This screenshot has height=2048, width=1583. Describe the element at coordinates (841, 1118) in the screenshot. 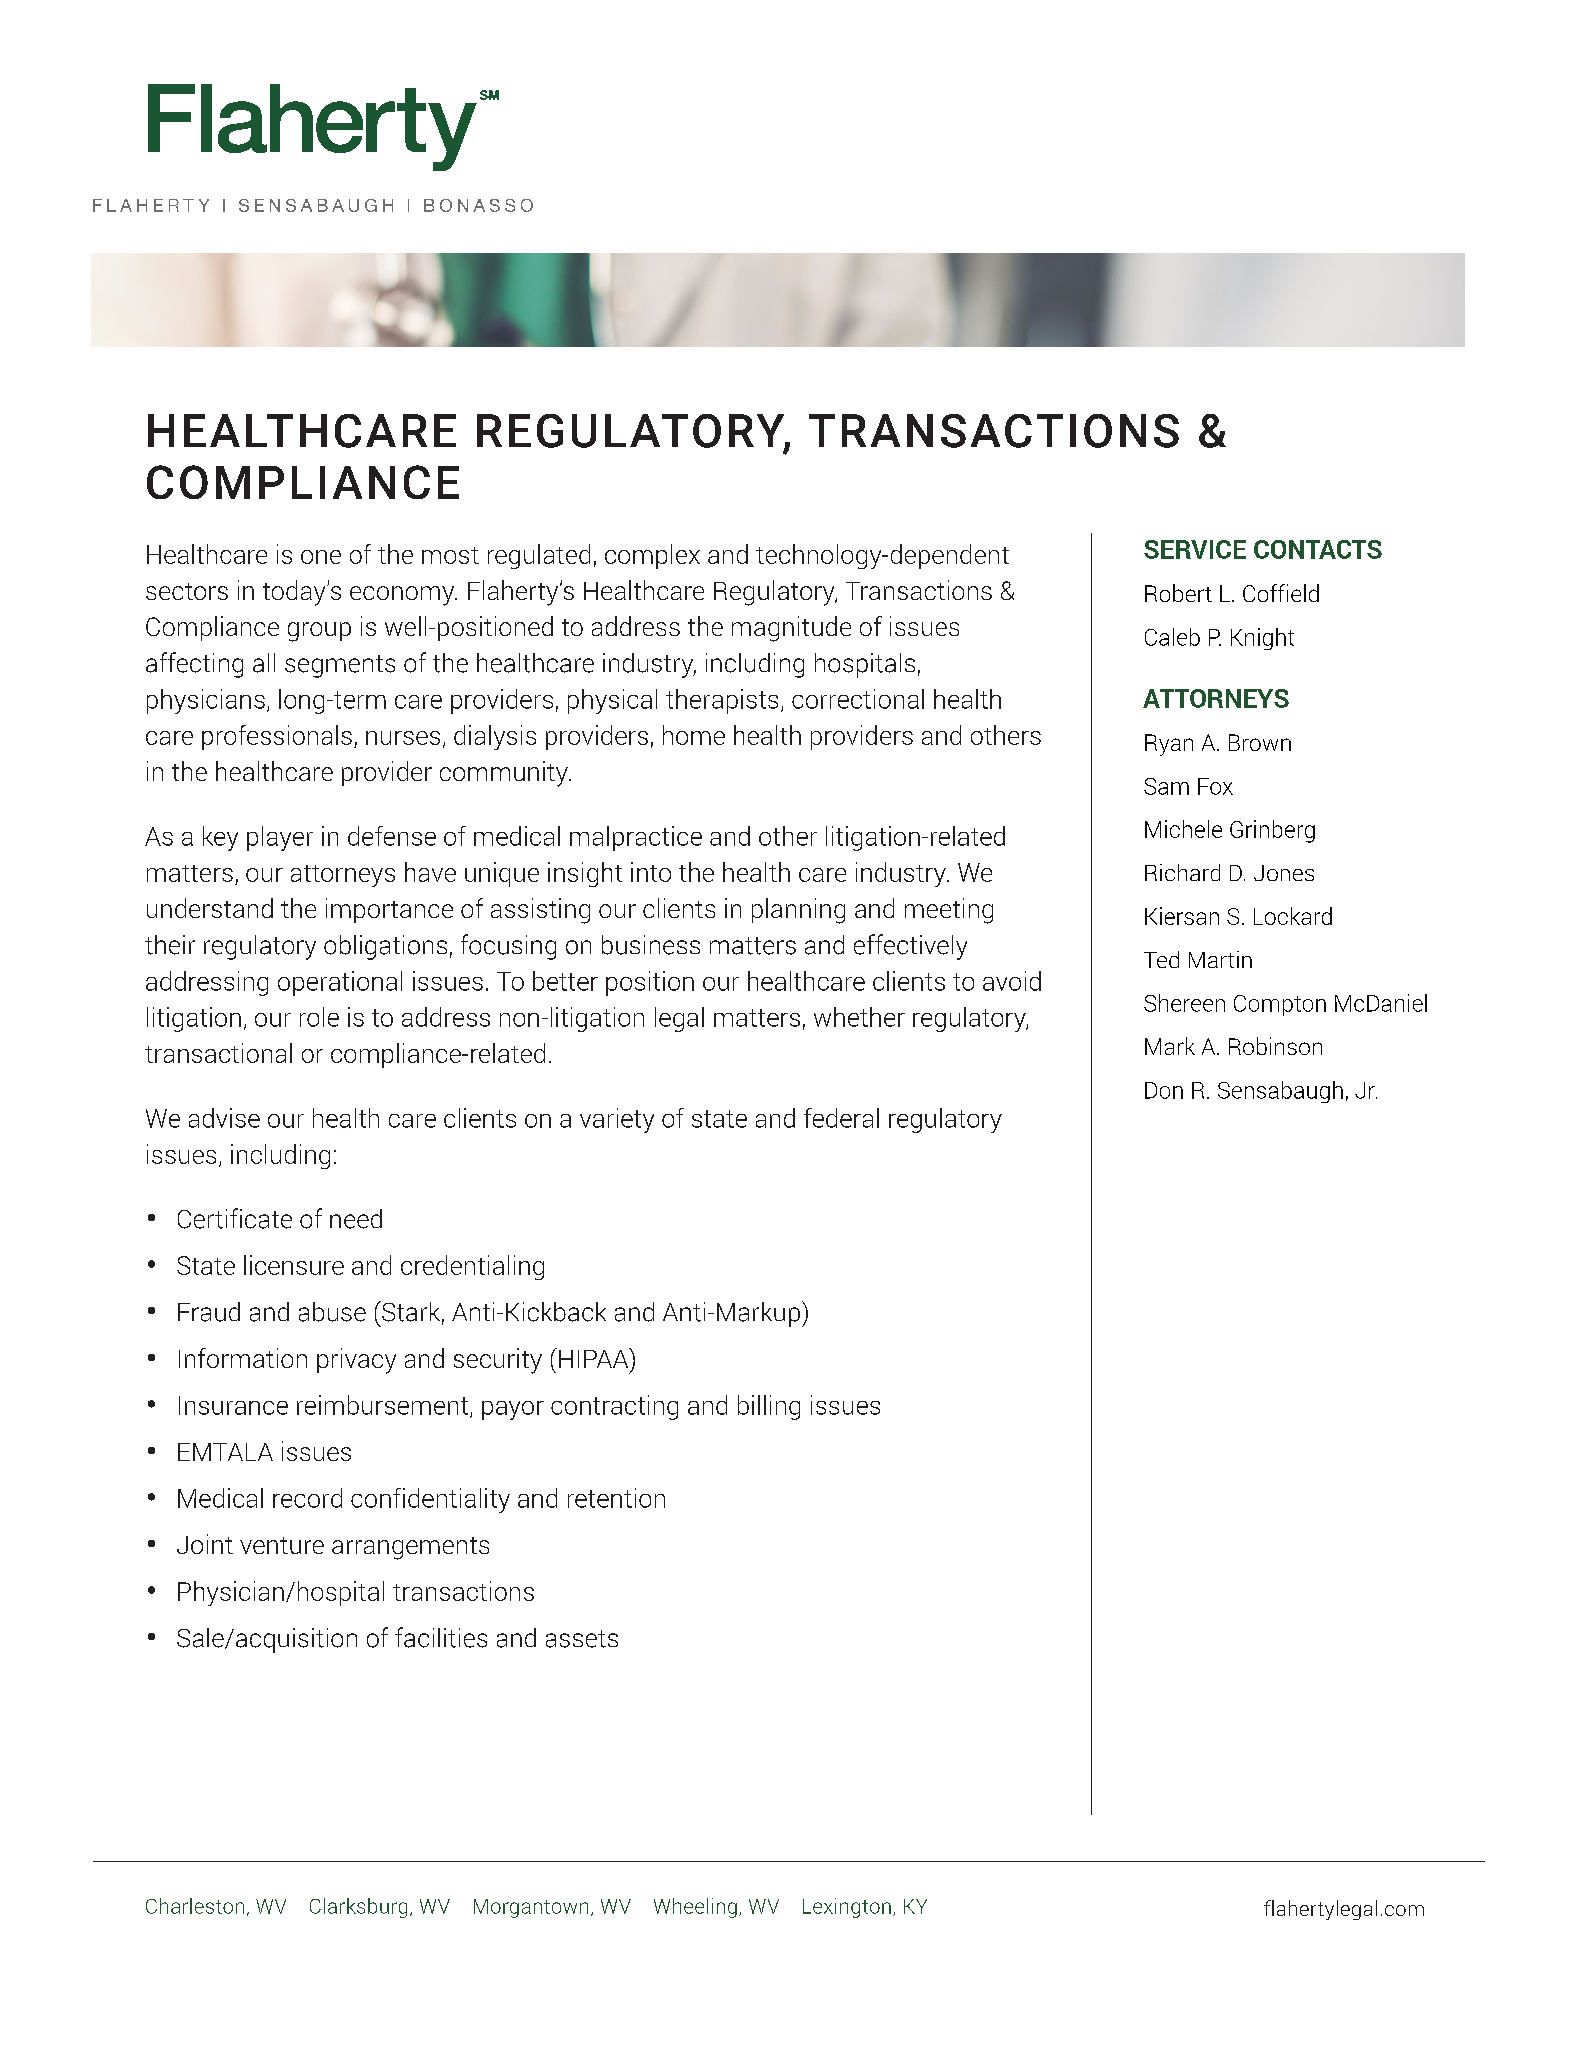

I see `federal` at that location.
